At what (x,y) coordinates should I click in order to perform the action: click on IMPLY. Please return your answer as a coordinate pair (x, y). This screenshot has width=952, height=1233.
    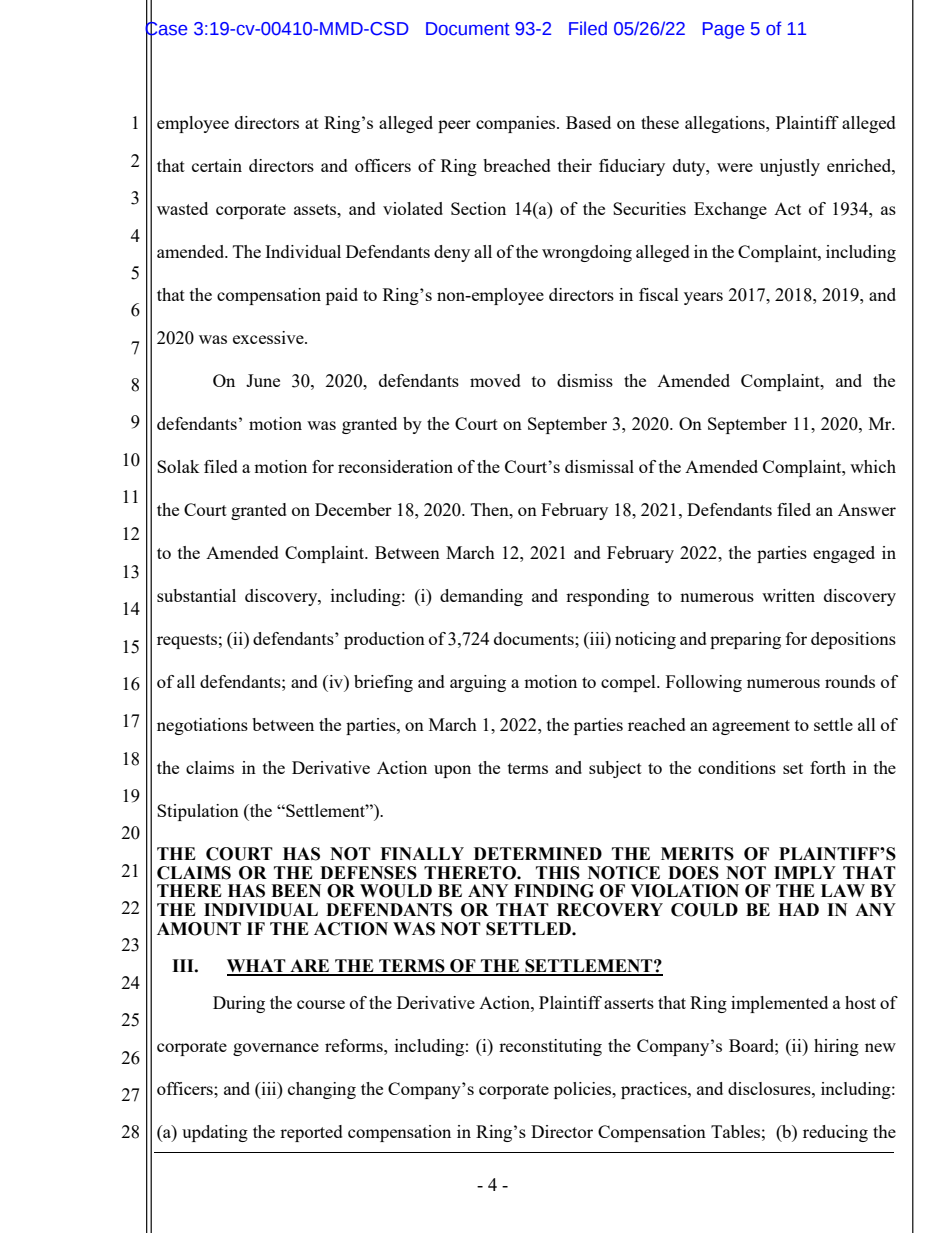
    Looking at the image, I should click on (805, 872).
